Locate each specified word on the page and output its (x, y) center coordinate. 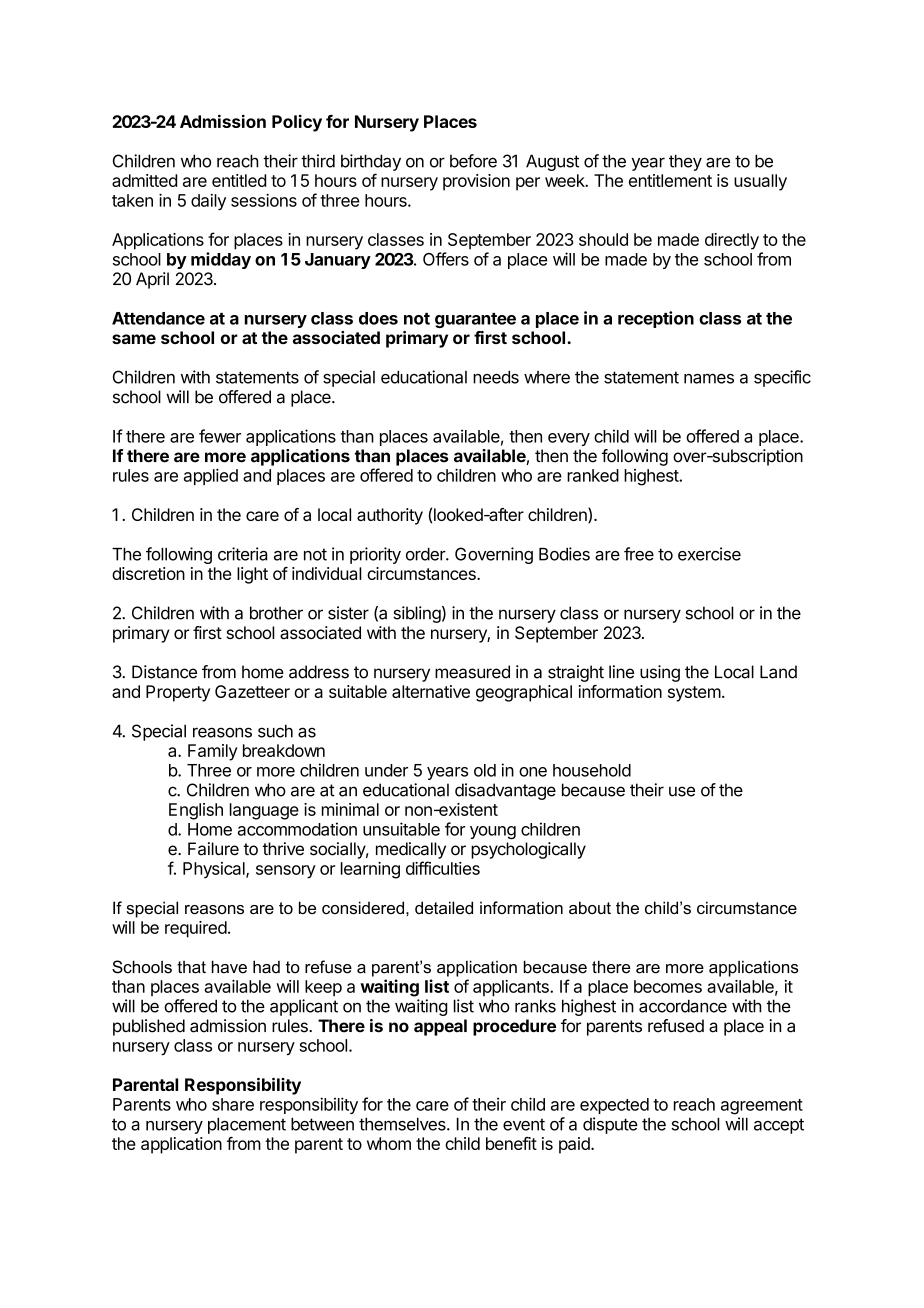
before (473, 161)
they (685, 162)
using (660, 673)
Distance (164, 672)
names (709, 378)
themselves (403, 1124)
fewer (220, 436)
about (590, 907)
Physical (215, 870)
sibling (417, 614)
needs (496, 377)
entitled (239, 180)
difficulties (443, 868)
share (233, 1104)
